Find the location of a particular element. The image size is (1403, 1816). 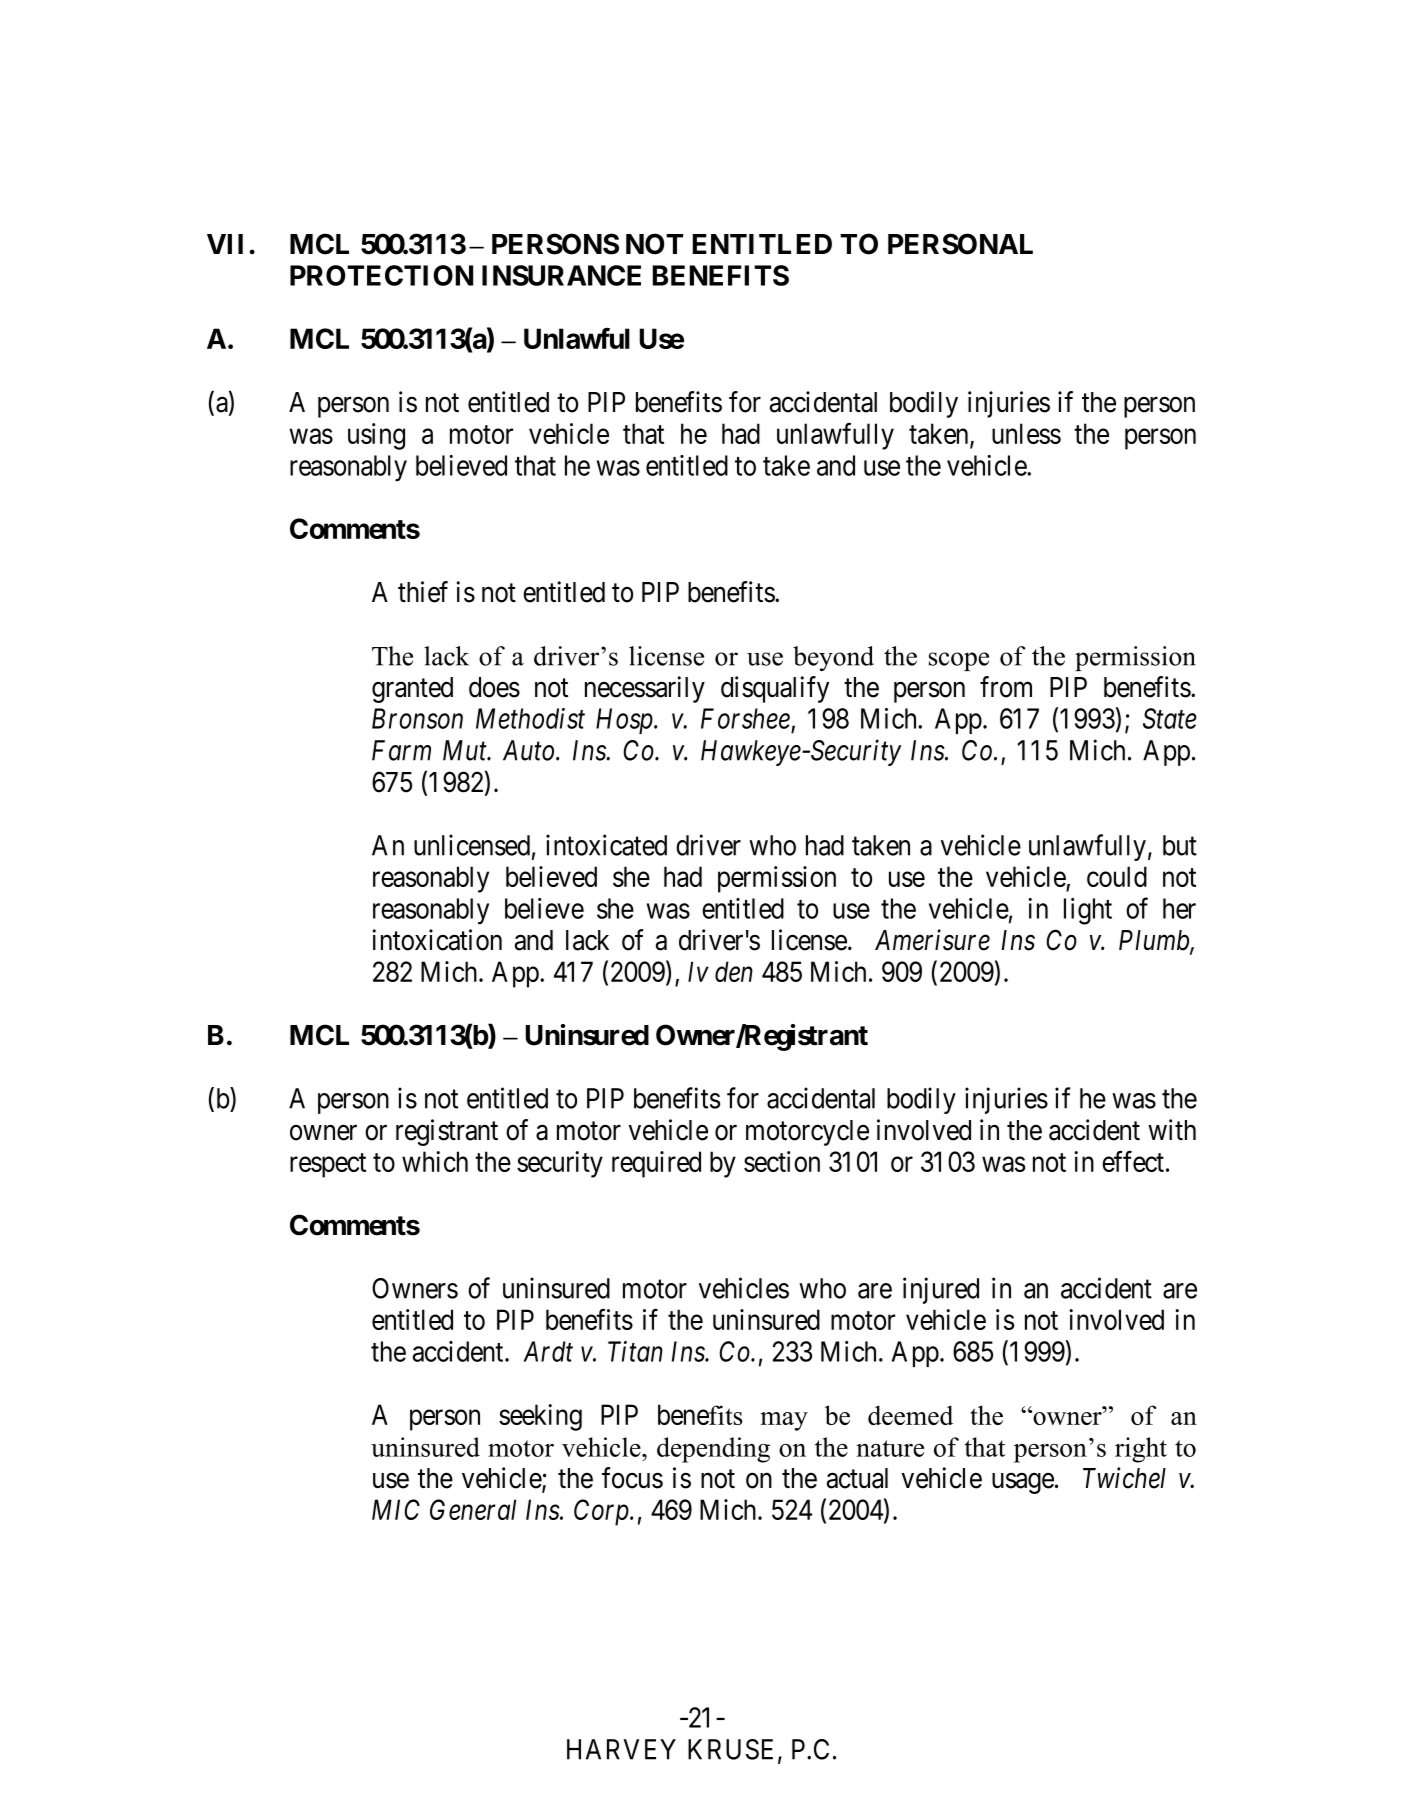

respect is located at coordinates (328, 1165).
